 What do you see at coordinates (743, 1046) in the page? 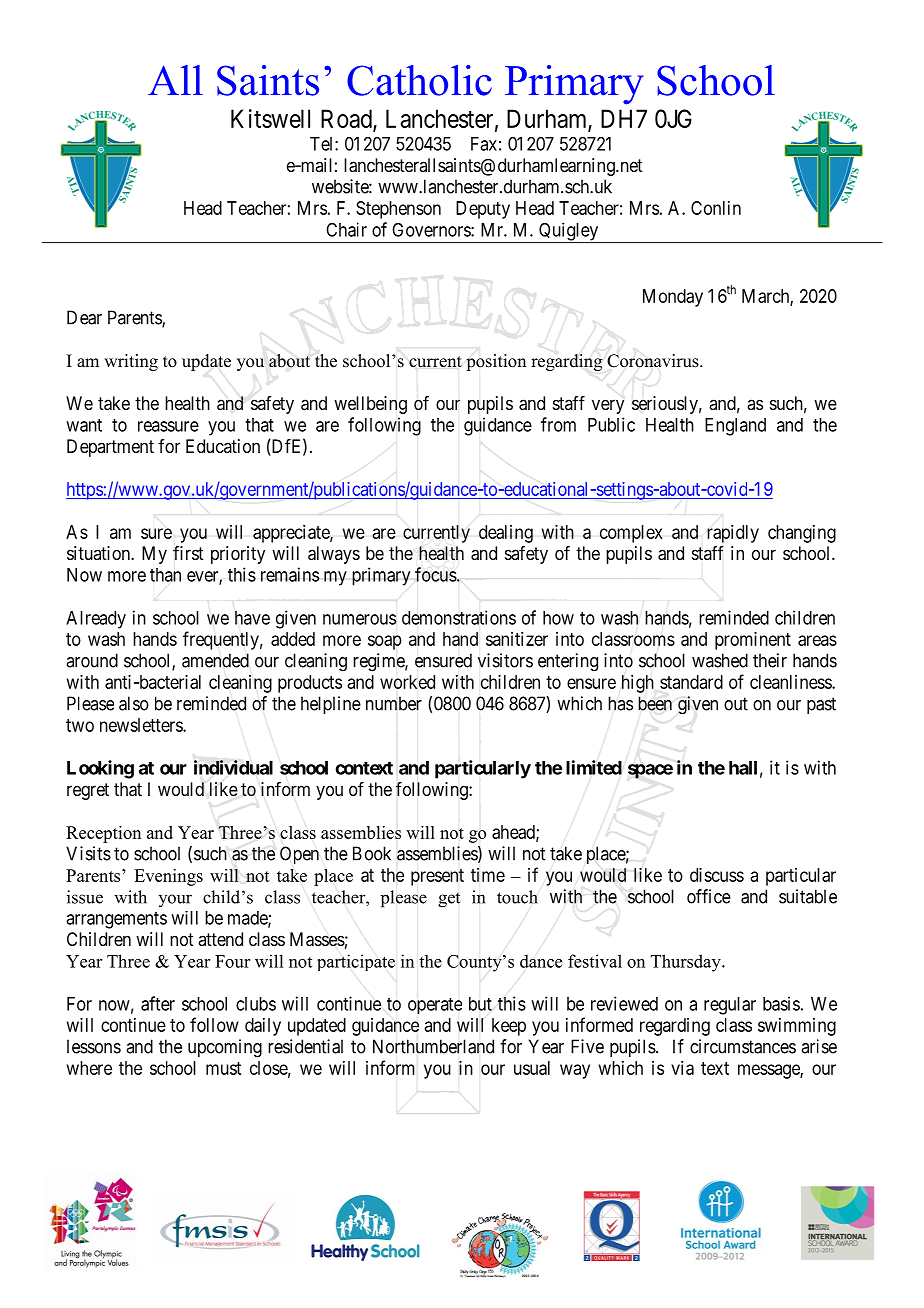
I see `circumstances` at bounding box center [743, 1046].
